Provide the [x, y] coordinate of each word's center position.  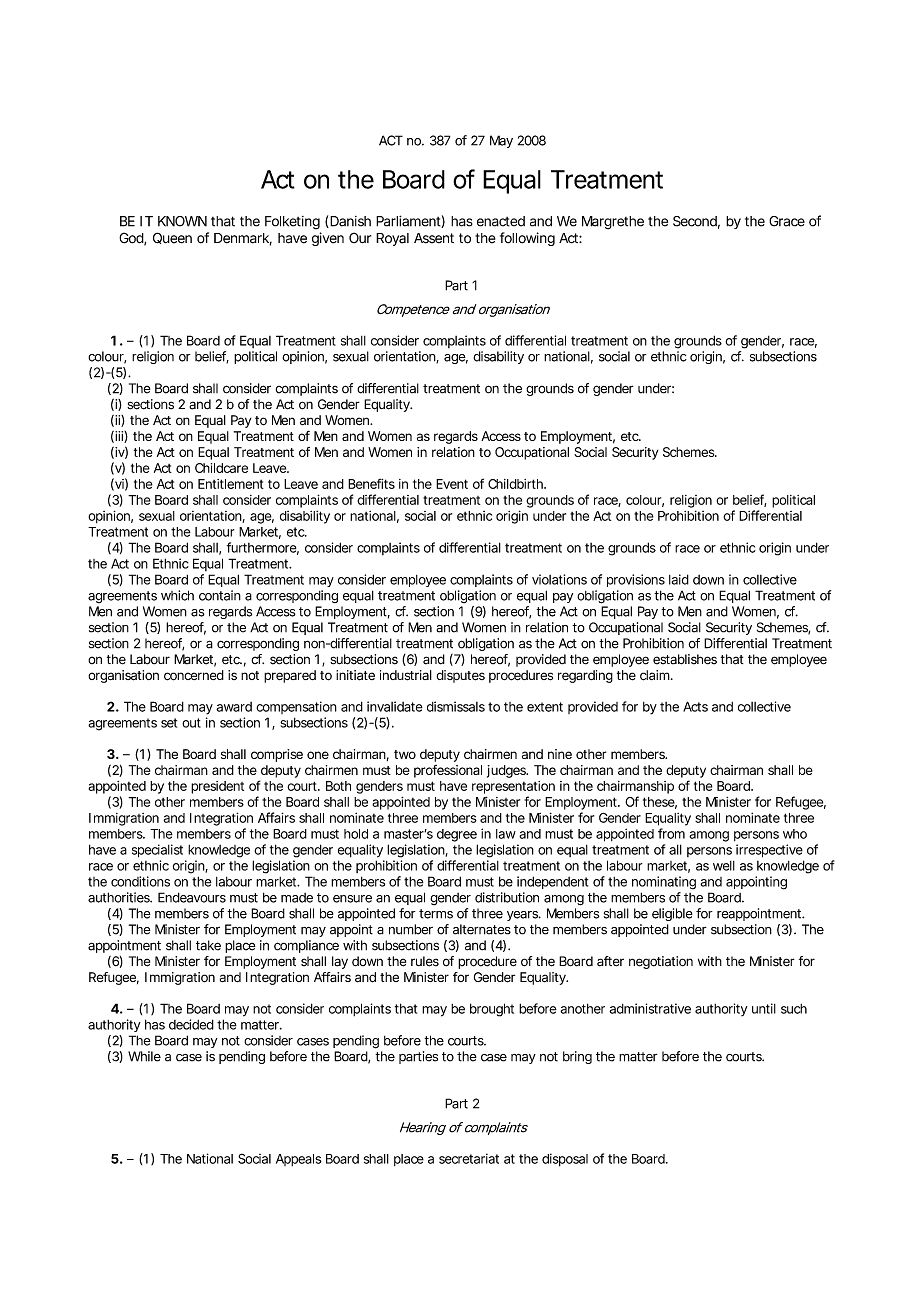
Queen [172, 238]
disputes [460, 676]
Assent [434, 238]
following [527, 239]
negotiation [661, 962]
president [217, 787]
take [208, 945]
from [671, 833]
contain [220, 595]
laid [679, 579]
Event [452, 484]
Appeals [299, 1160]
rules [425, 961]
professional [448, 771]
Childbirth [516, 484]
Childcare [221, 468]
